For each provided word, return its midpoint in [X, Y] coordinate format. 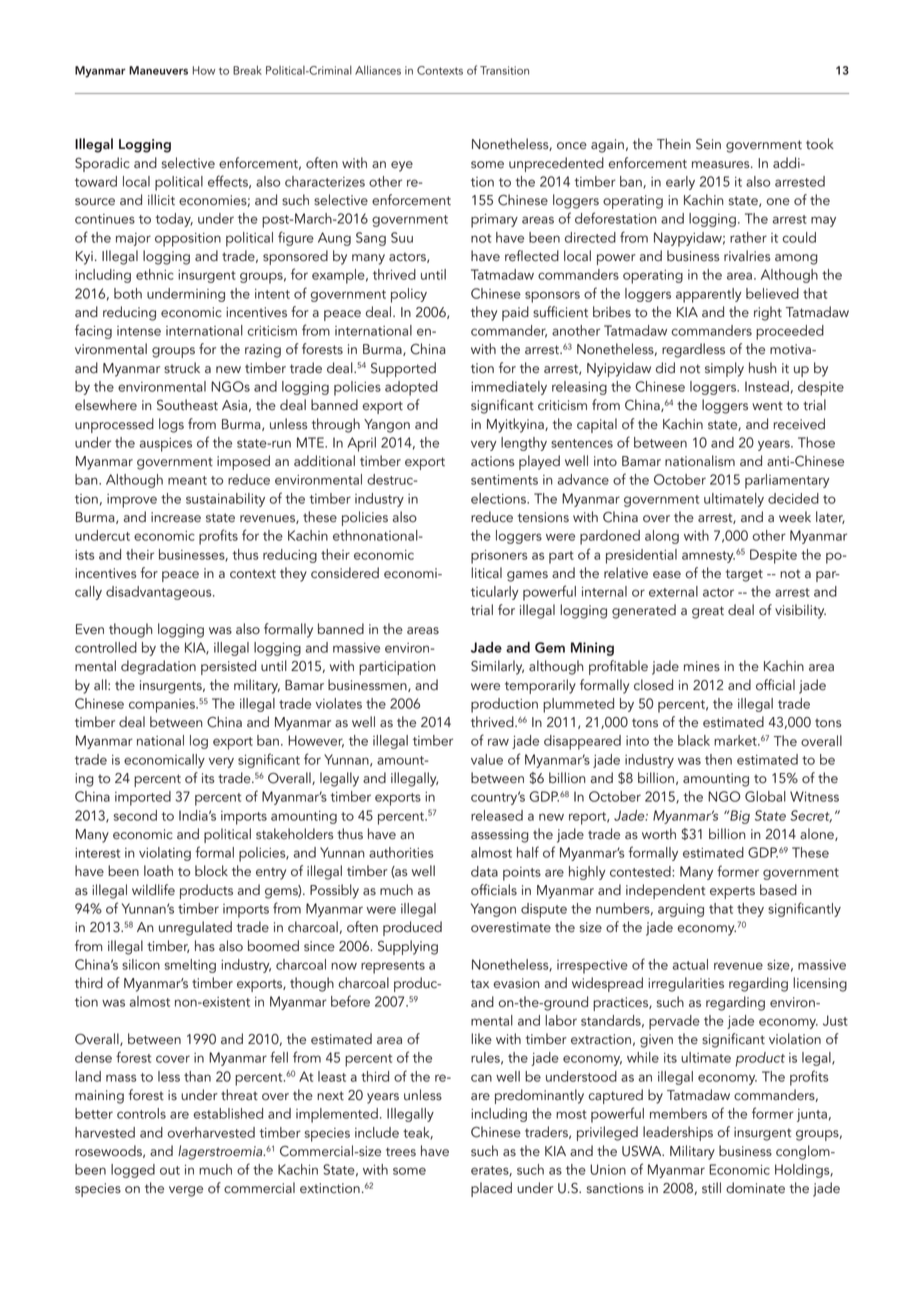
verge [186, 1191]
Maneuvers [158, 70]
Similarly [497, 667]
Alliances [378, 70]
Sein [708, 144]
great [708, 612]
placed [491, 1189]
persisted [228, 667]
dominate [755, 1188]
